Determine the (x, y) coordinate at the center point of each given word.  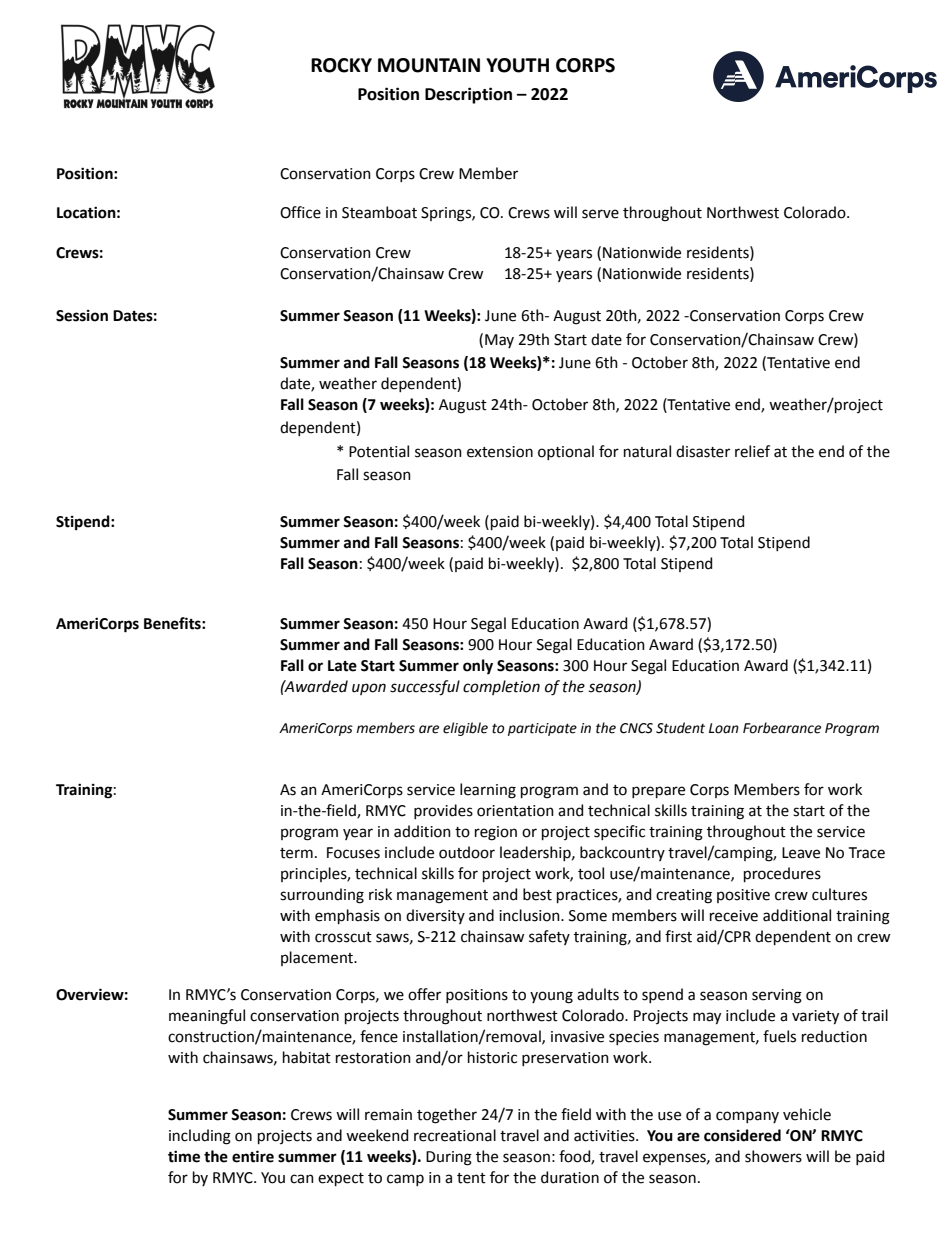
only (478, 667)
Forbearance (782, 728)
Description (468, 95)
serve (600, 214)
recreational (455, 1135)
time (184, 1156)
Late (342, 666)
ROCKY (341, 65)
